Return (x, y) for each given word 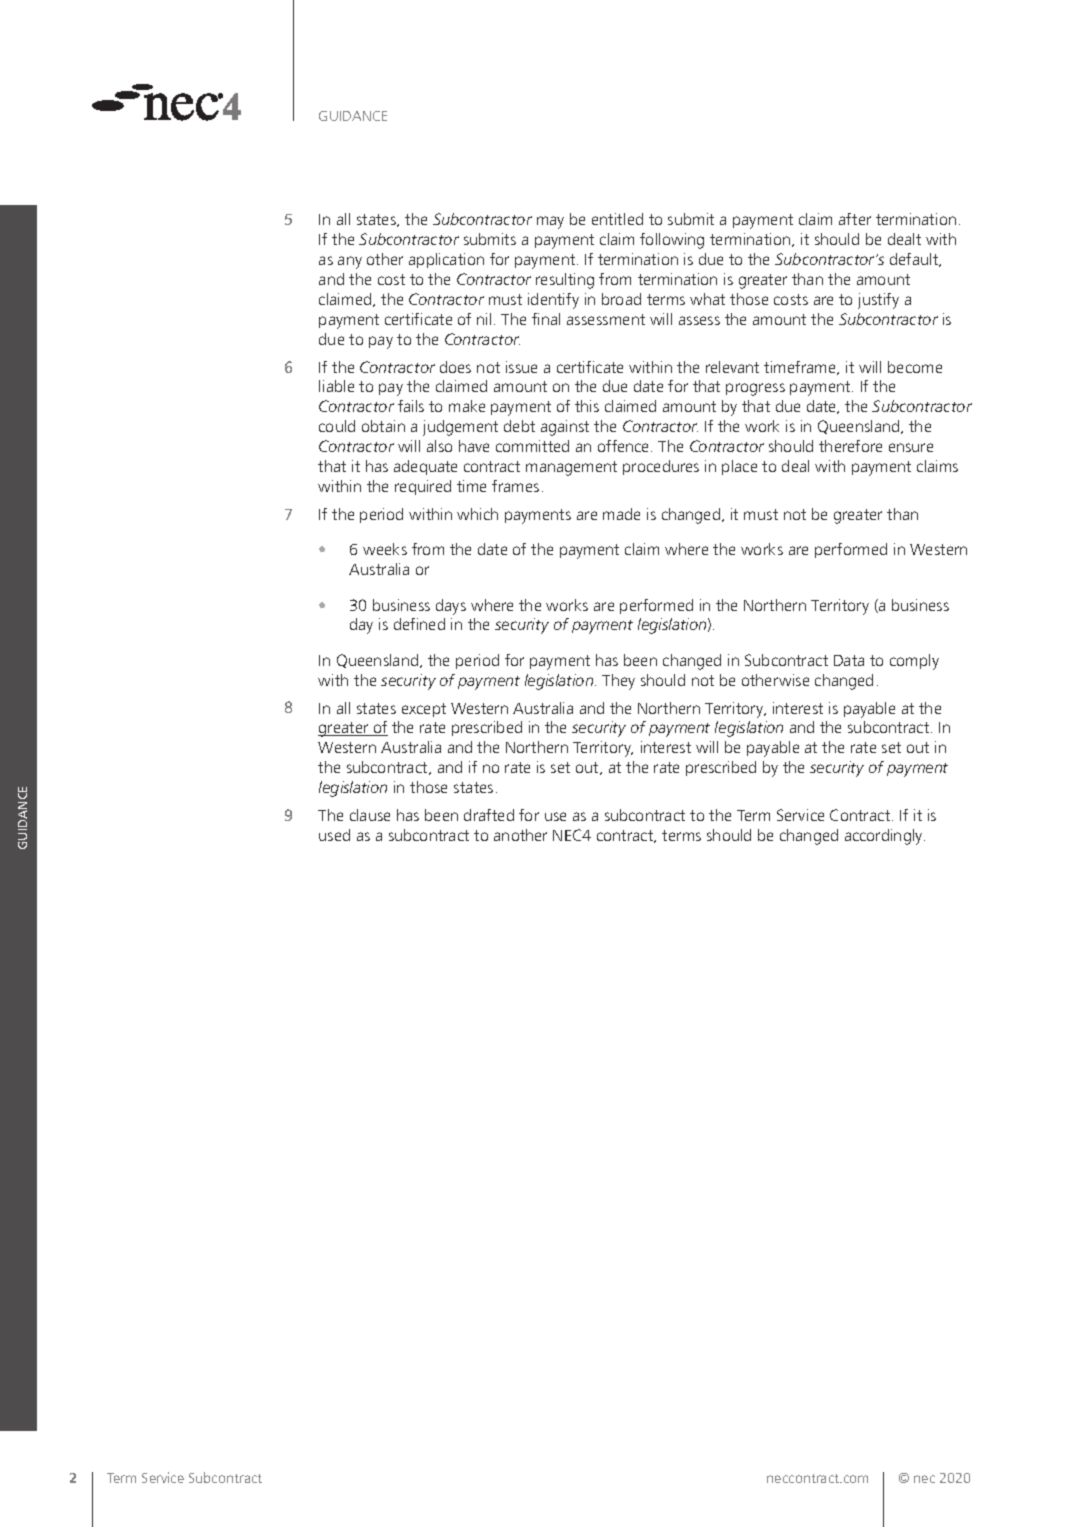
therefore (850, 446)
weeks (385, 549)
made (621, 514)
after (855, 219)
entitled (617, 219)
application (446, 260)
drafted (489, 815)
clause (370, 815)
